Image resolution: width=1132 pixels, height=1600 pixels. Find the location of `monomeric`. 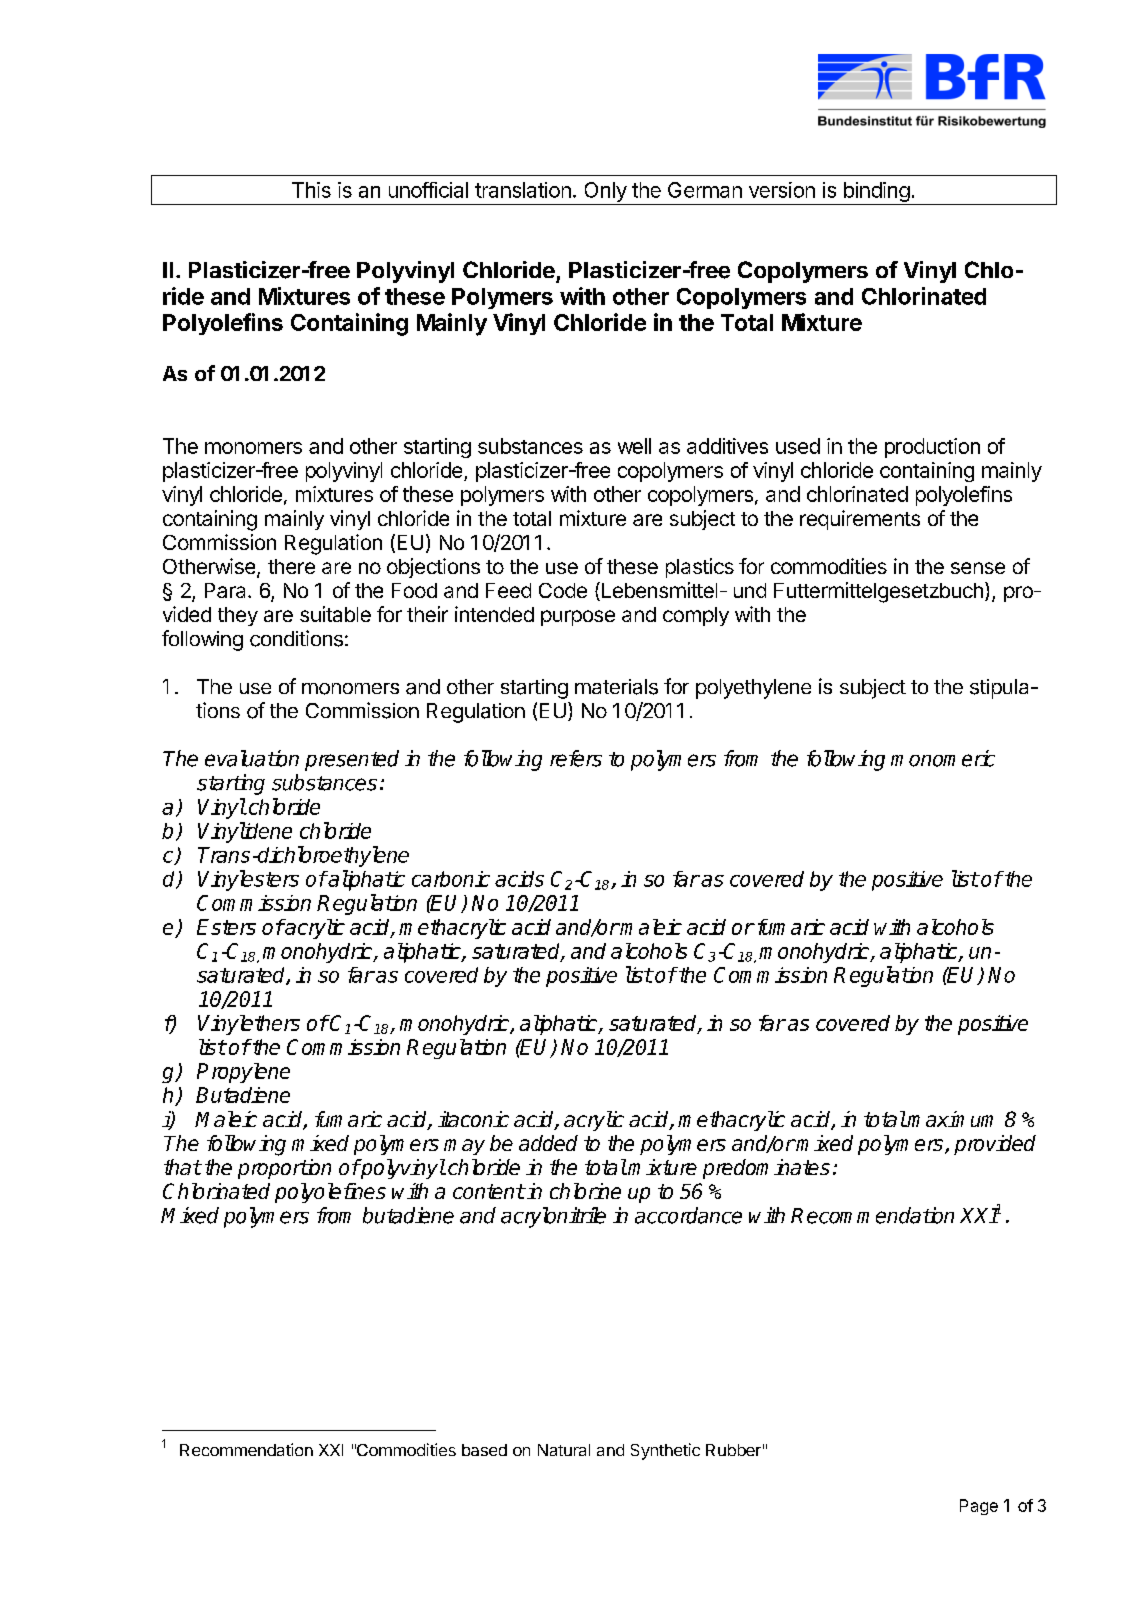

monomeric is located at coordinates (943, 758).
